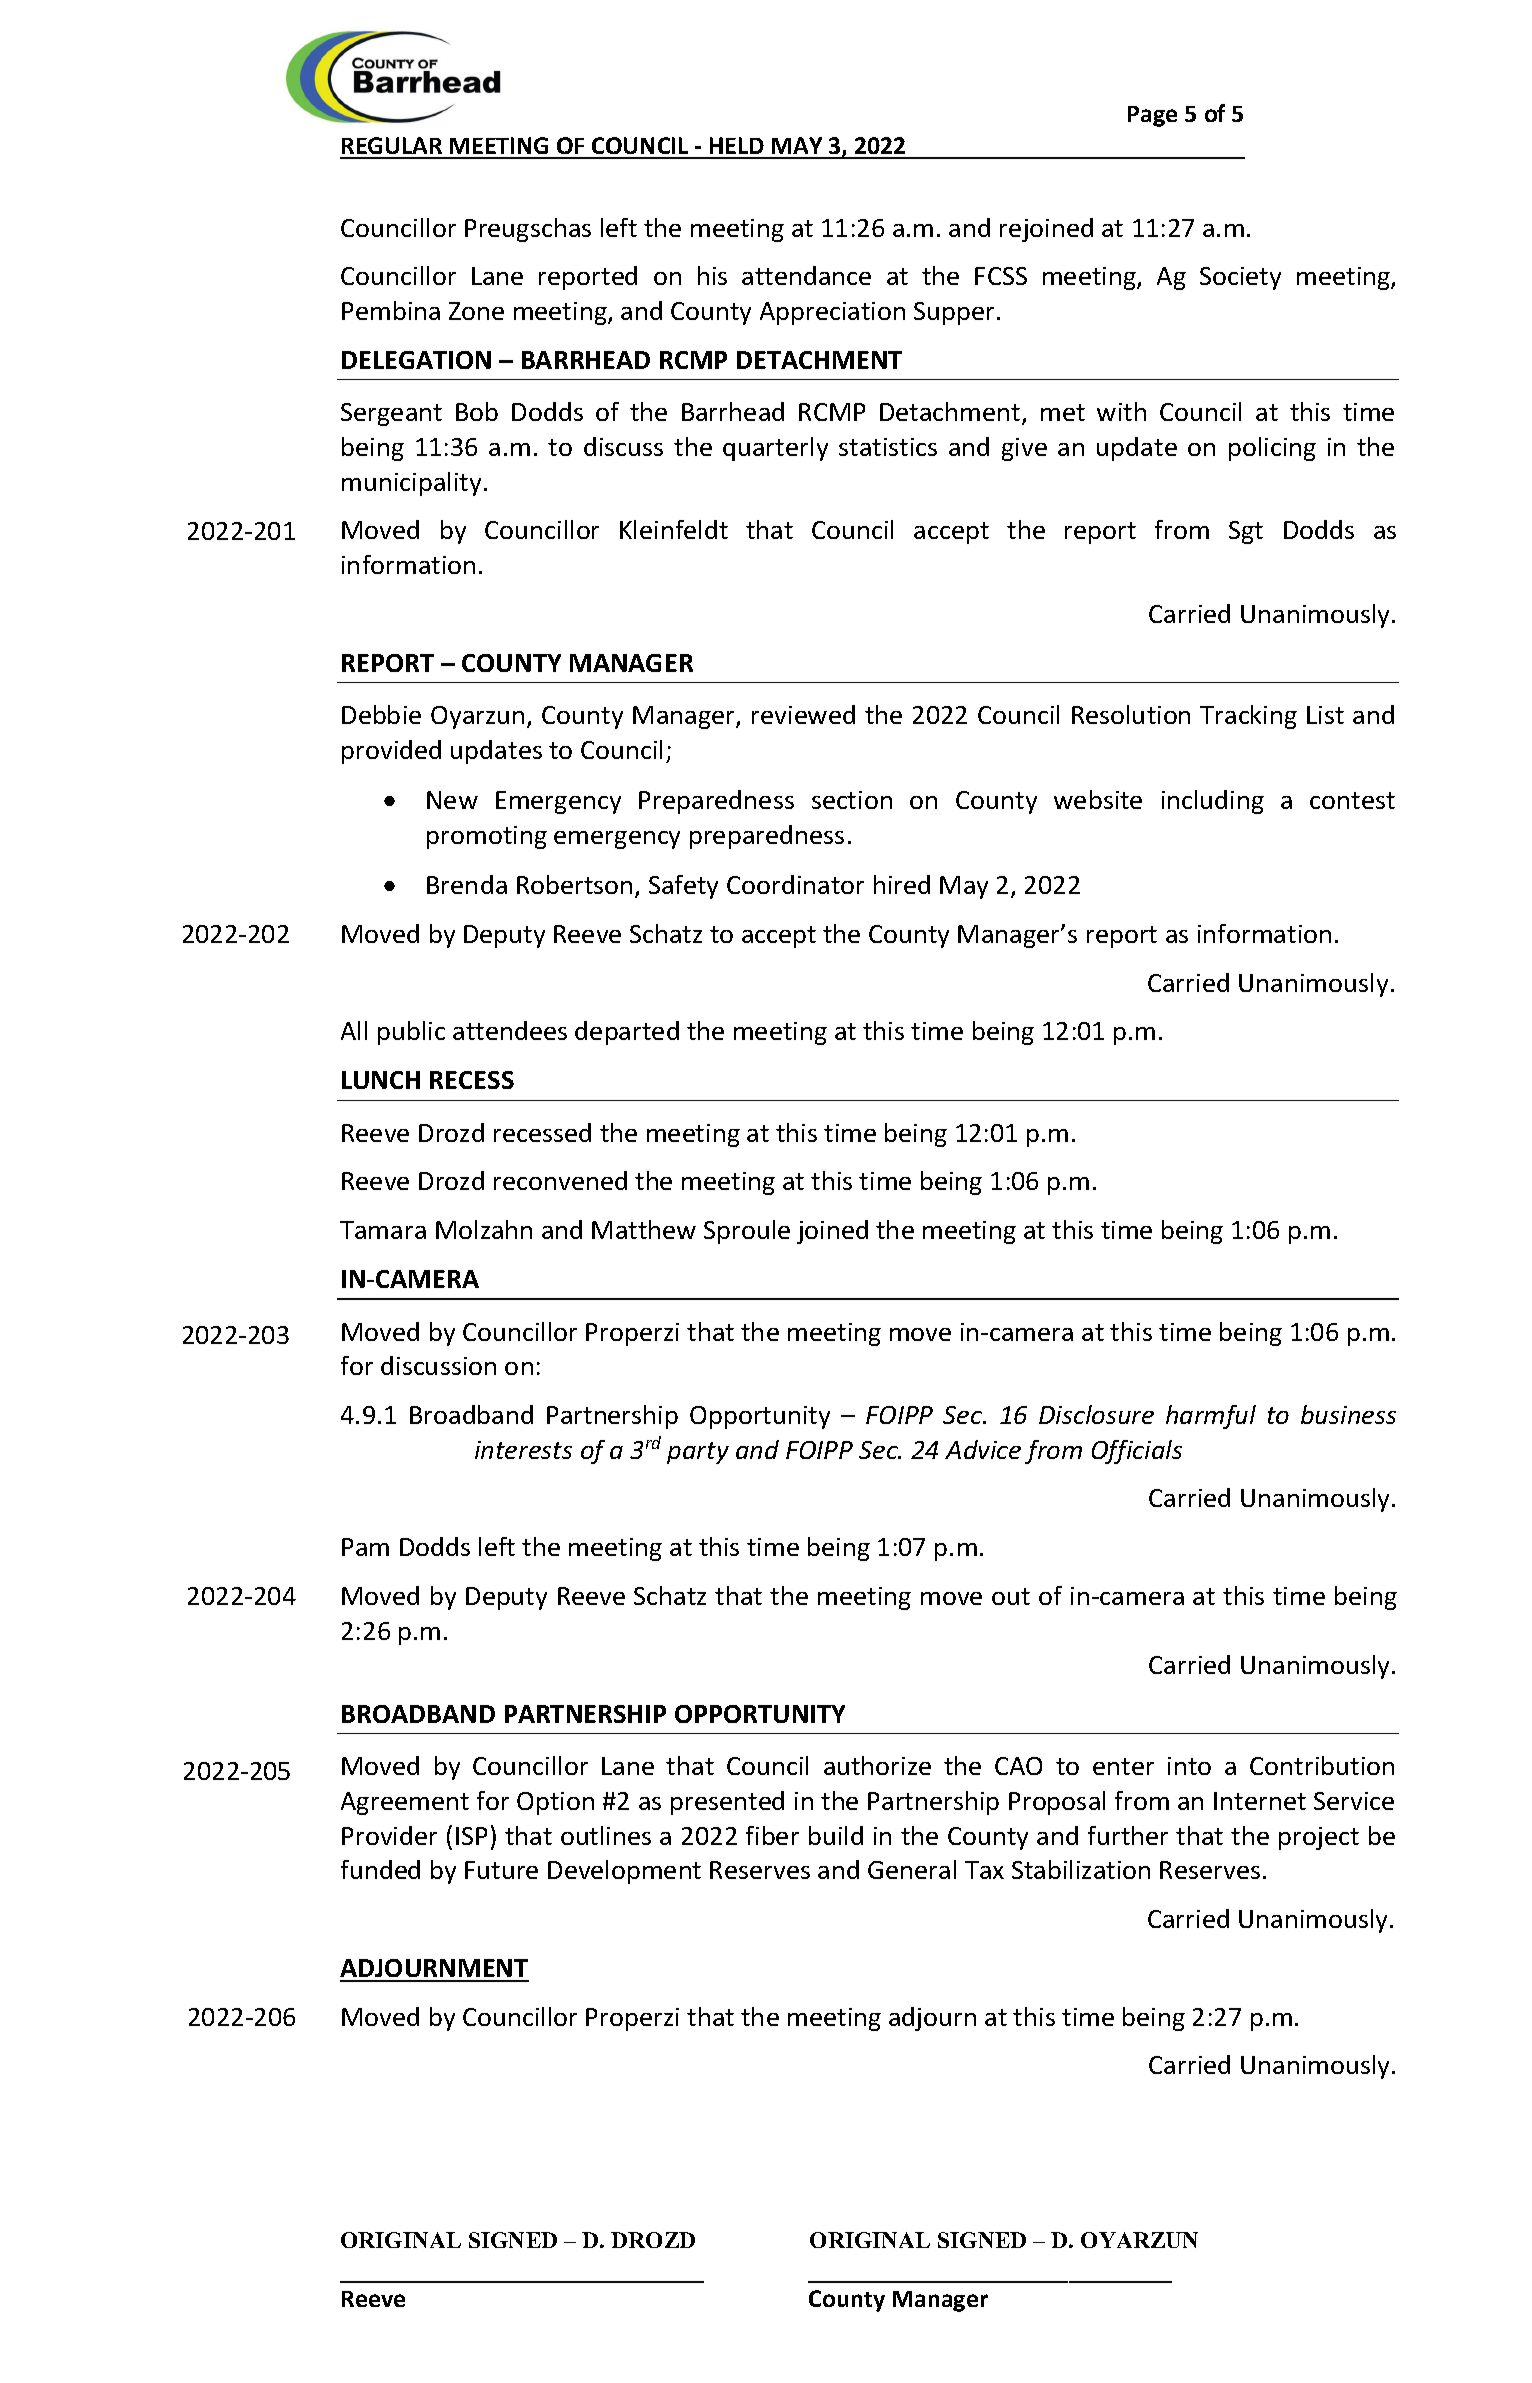  Describe the element at coordinates (1260, 1801) in the page. I see `Internet` at that location.
